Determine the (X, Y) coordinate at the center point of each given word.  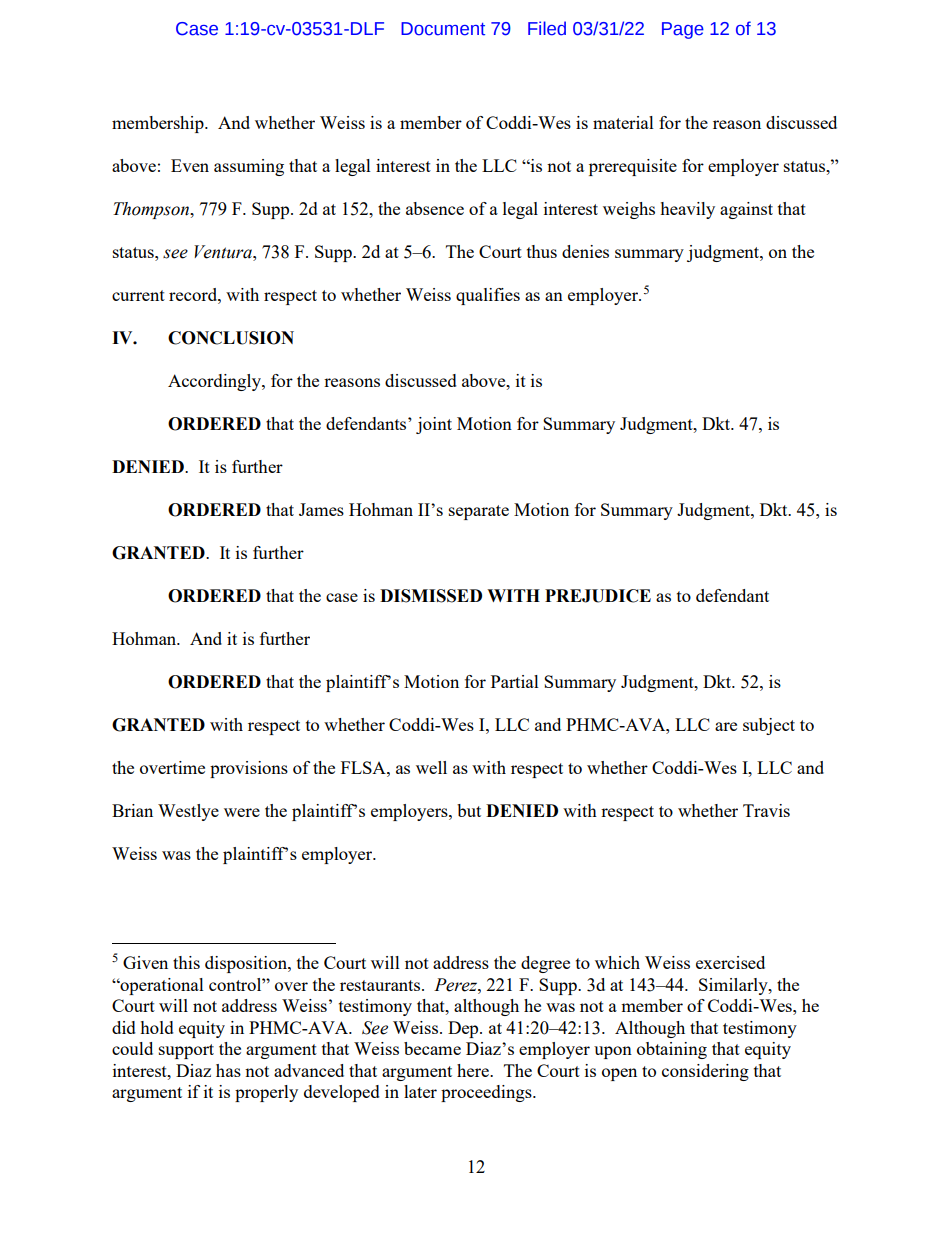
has (228, 1070)
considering (705, 1072)
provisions (249, 769)
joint (434, 425)
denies (585, 251)
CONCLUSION (231, 338)
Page (683, 30)
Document (443, 29)
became (432, 1048)
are (726, 726)
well (431, 767)
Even (190, 165)
